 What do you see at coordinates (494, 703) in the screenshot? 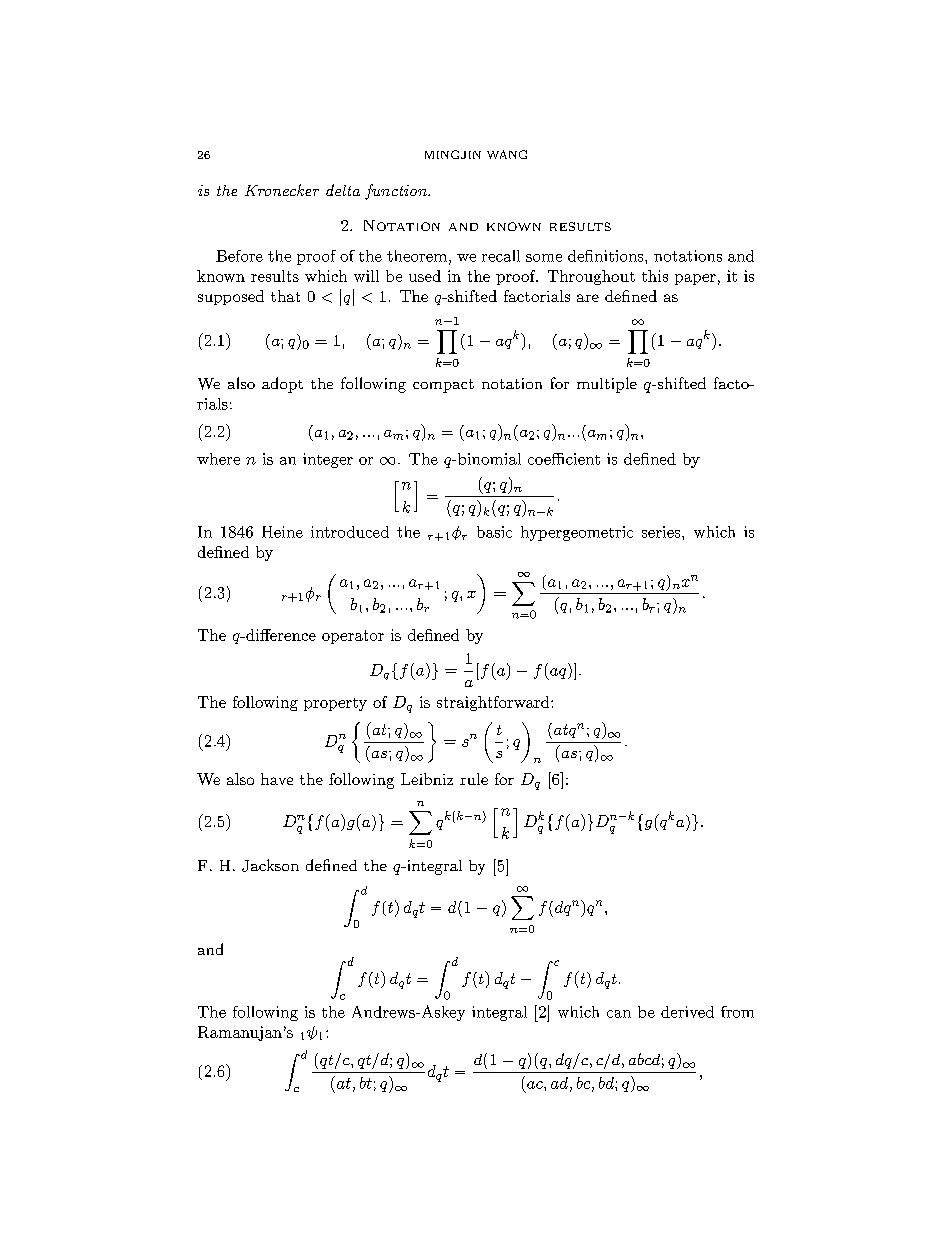
I see `straightforward` at bounding box center [494, 703].
